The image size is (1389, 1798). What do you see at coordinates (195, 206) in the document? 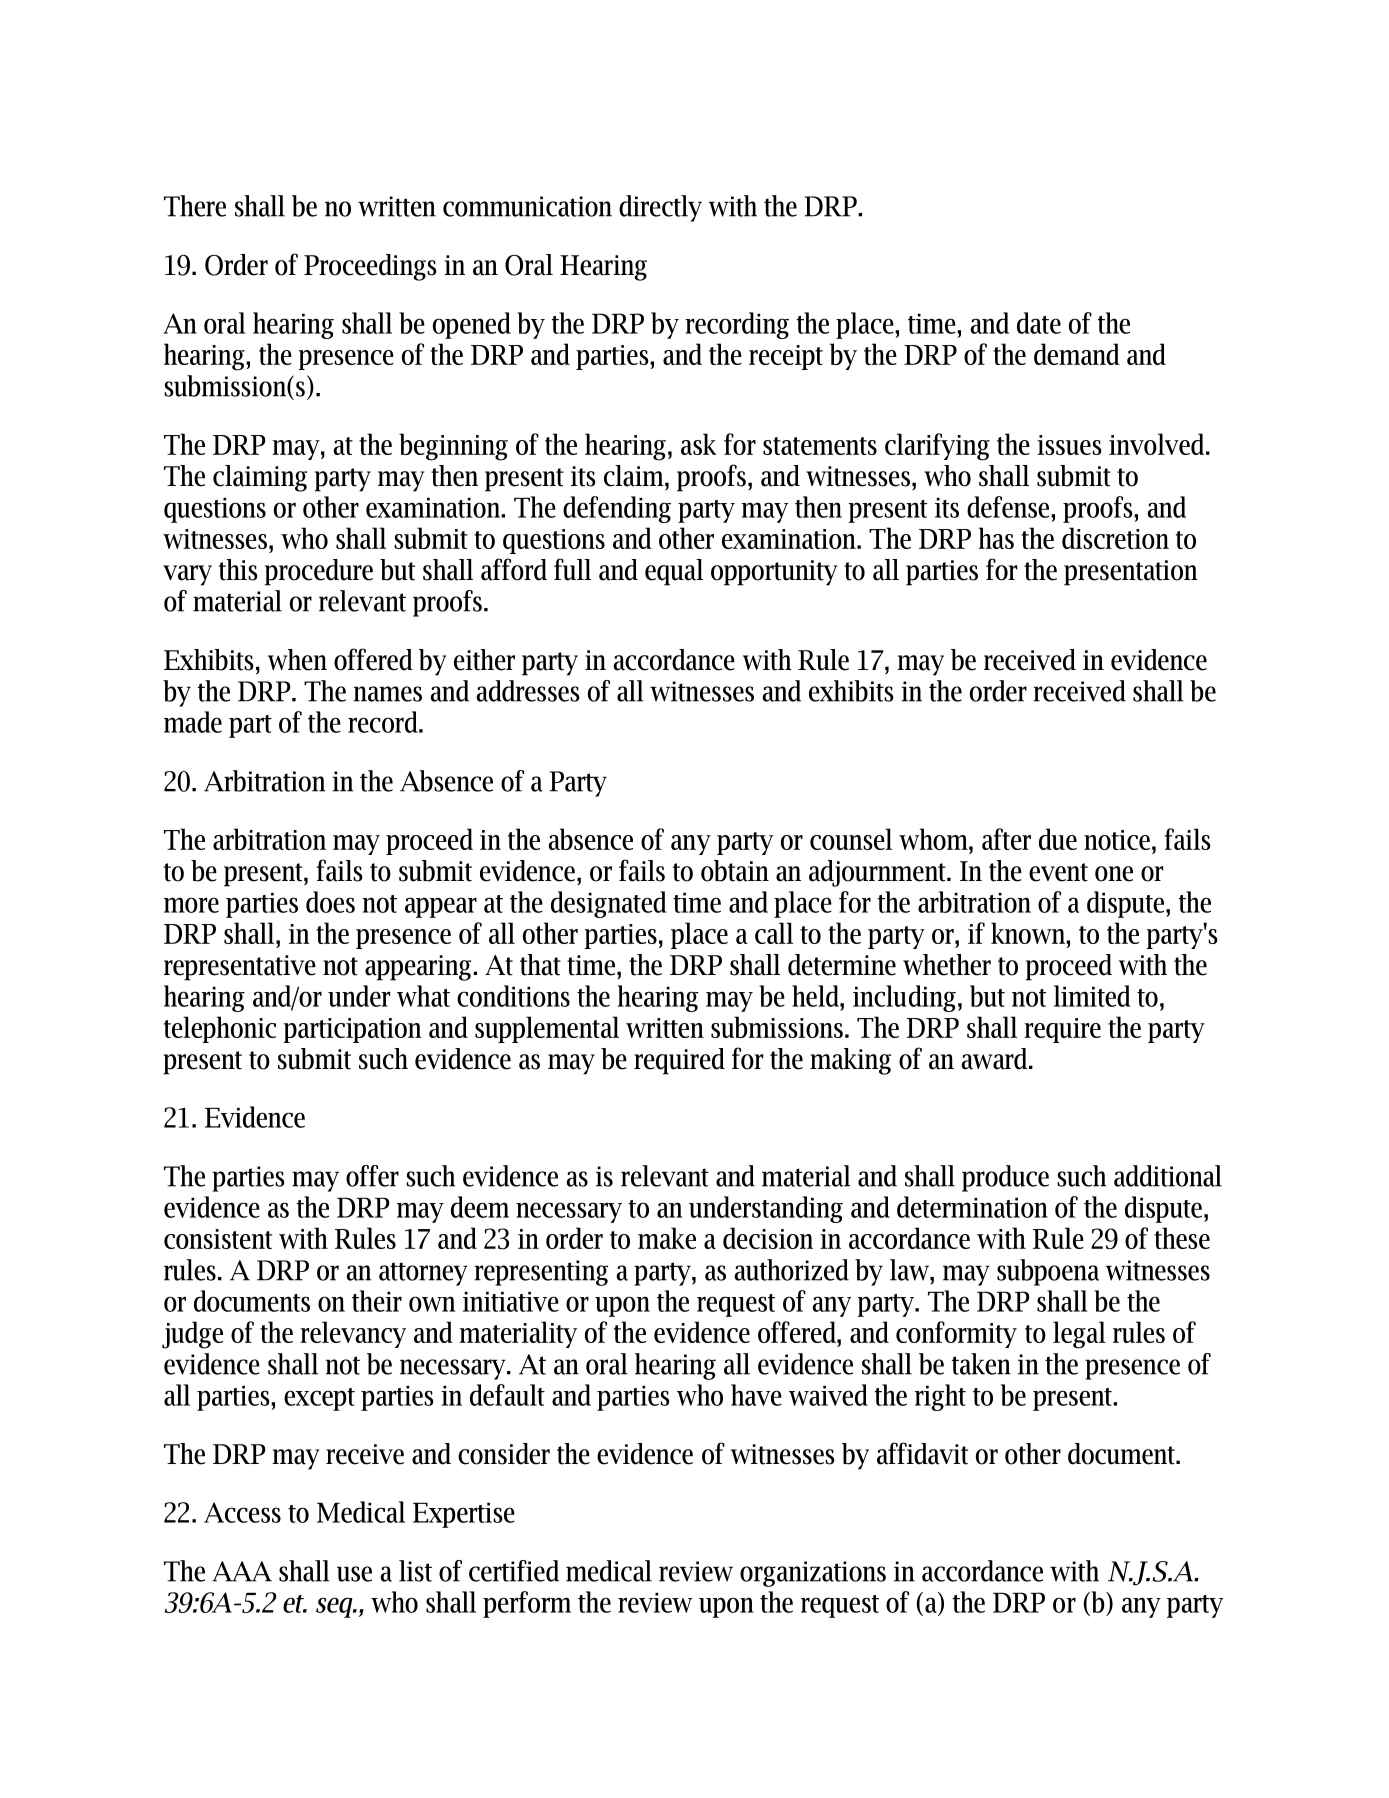
I see `There` at bounding box center [195, 206].
